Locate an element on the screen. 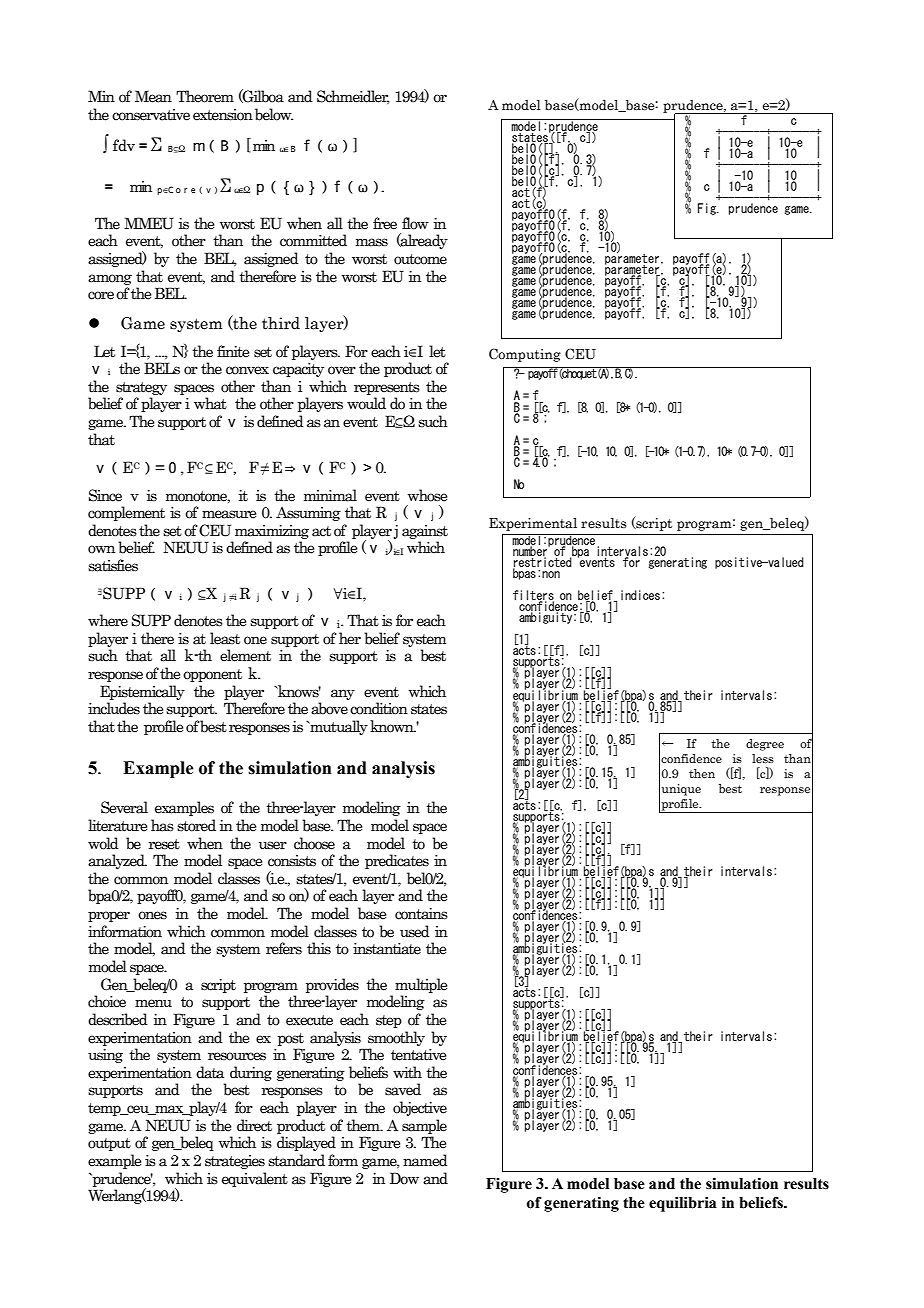 Image resolution: width=924 pixels, height=1308 pixels. equivalent is located at coordinates (255, 1179).
